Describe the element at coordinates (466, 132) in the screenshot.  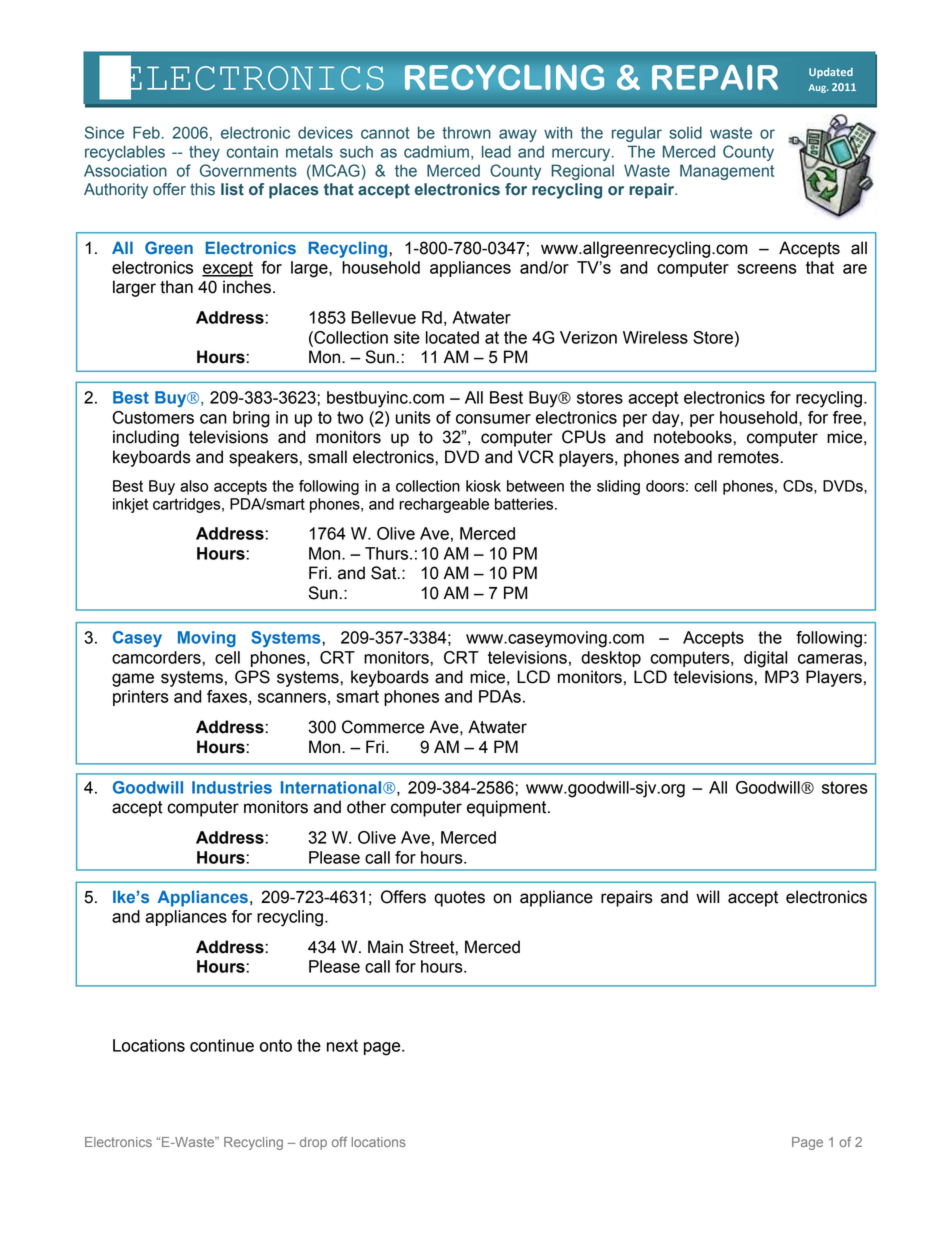
I see `thrown` at that location.
